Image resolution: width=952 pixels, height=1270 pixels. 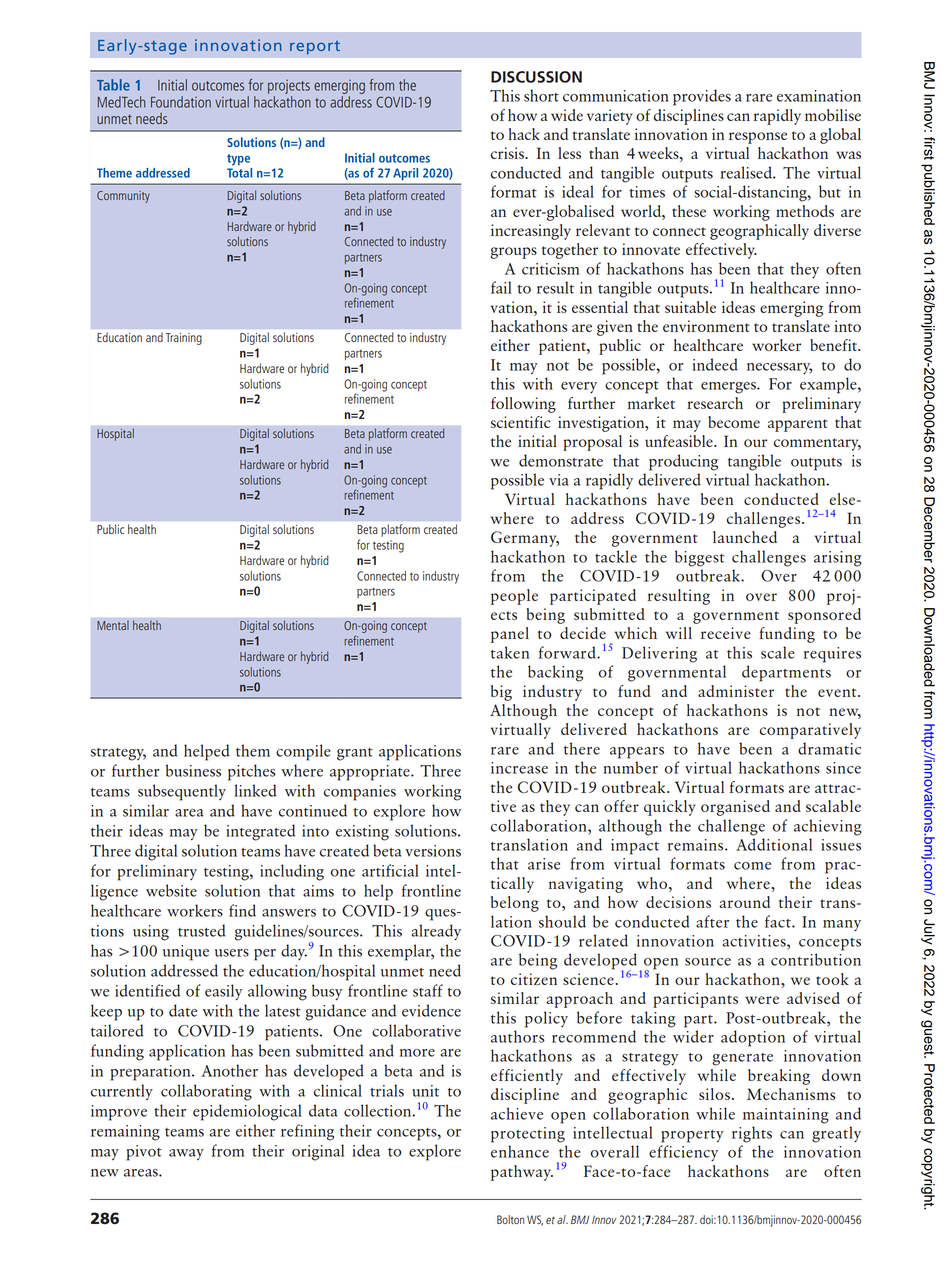 What do you see at coordinates (202, 930) in the screenshot?
I see `trusted` at bounding box center [202, 930].
